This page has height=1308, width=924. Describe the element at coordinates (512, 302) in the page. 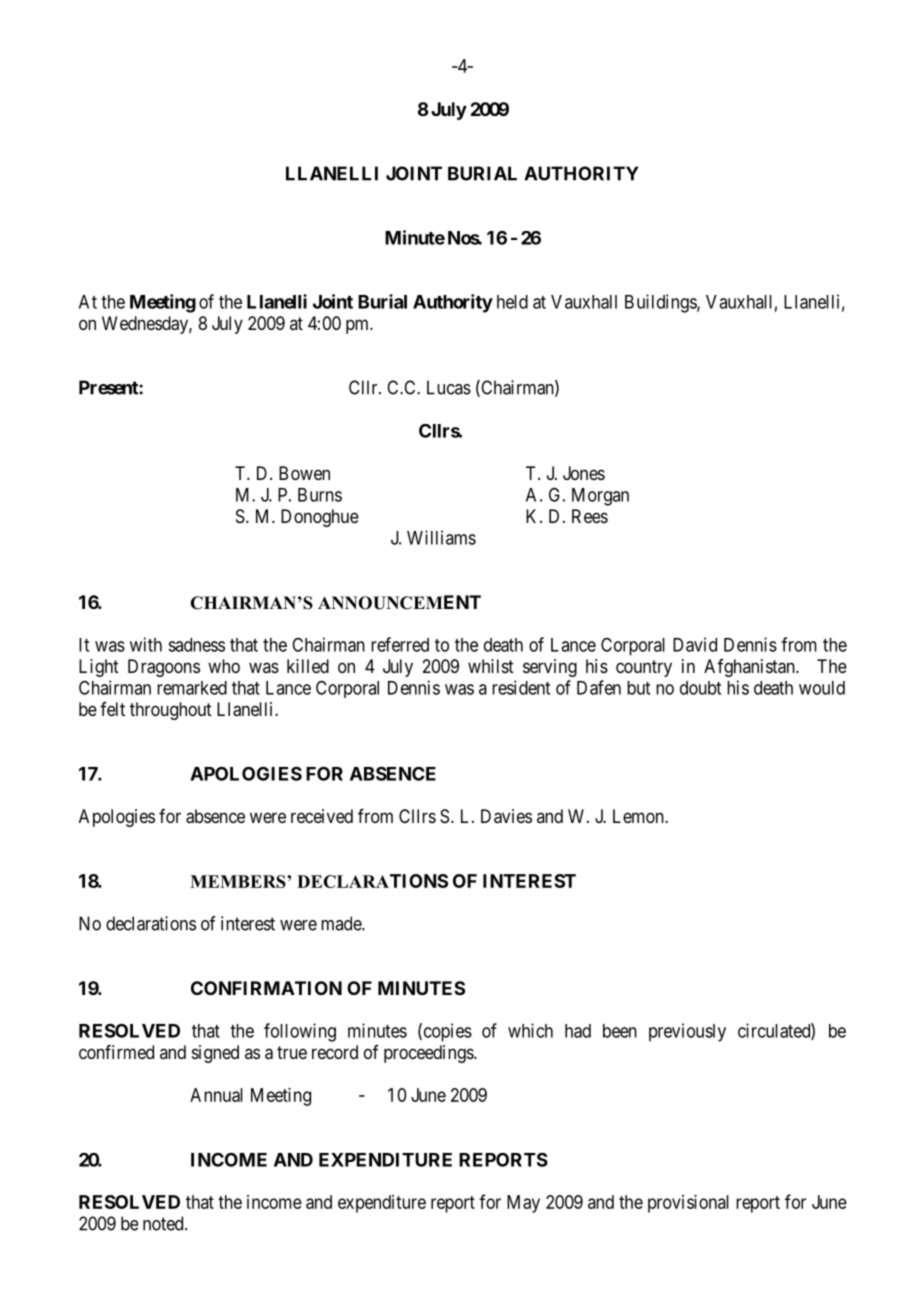

I see `held` at that location.
